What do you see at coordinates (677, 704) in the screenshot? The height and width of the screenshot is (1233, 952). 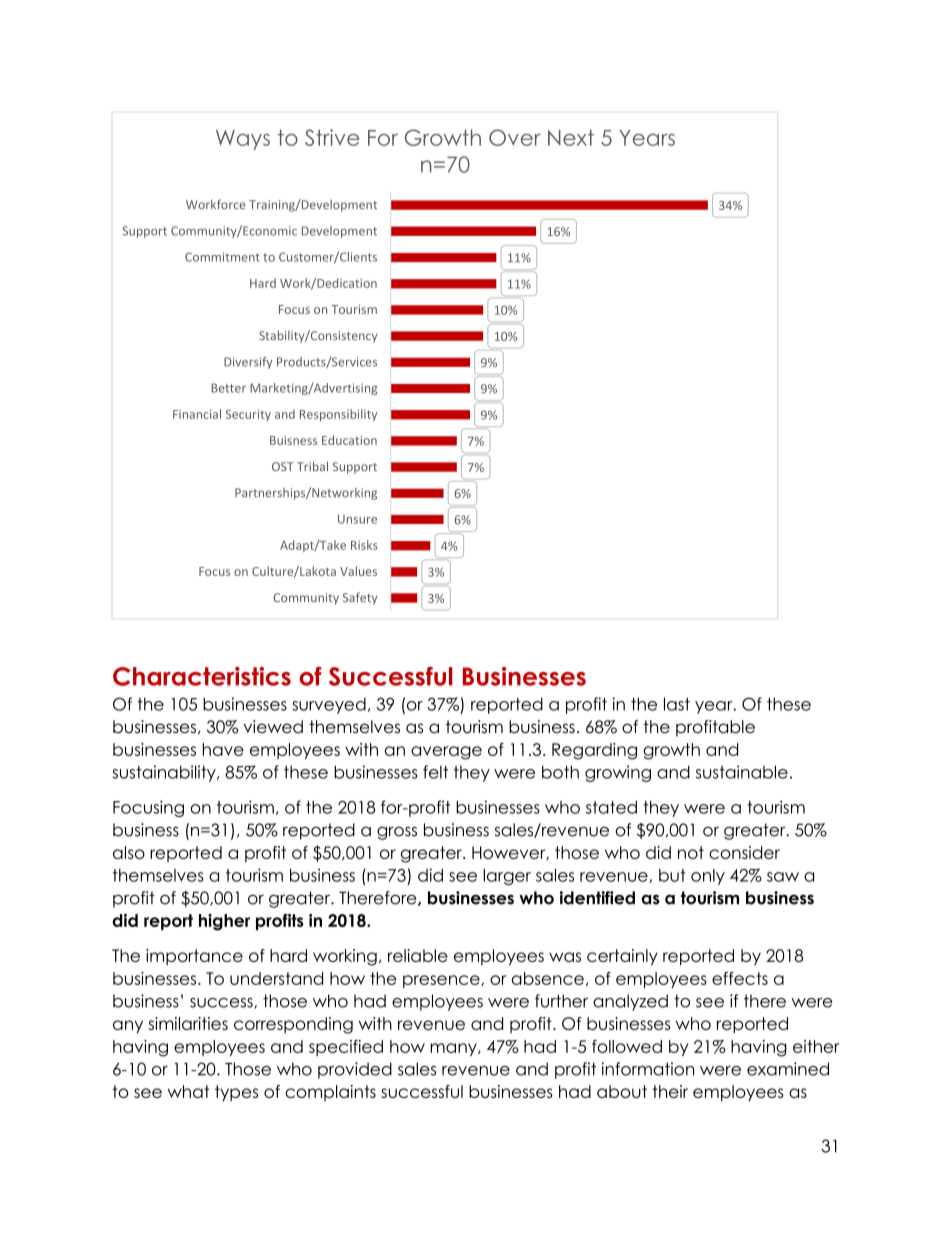 I see `last` at bounding box center [677, 704].
